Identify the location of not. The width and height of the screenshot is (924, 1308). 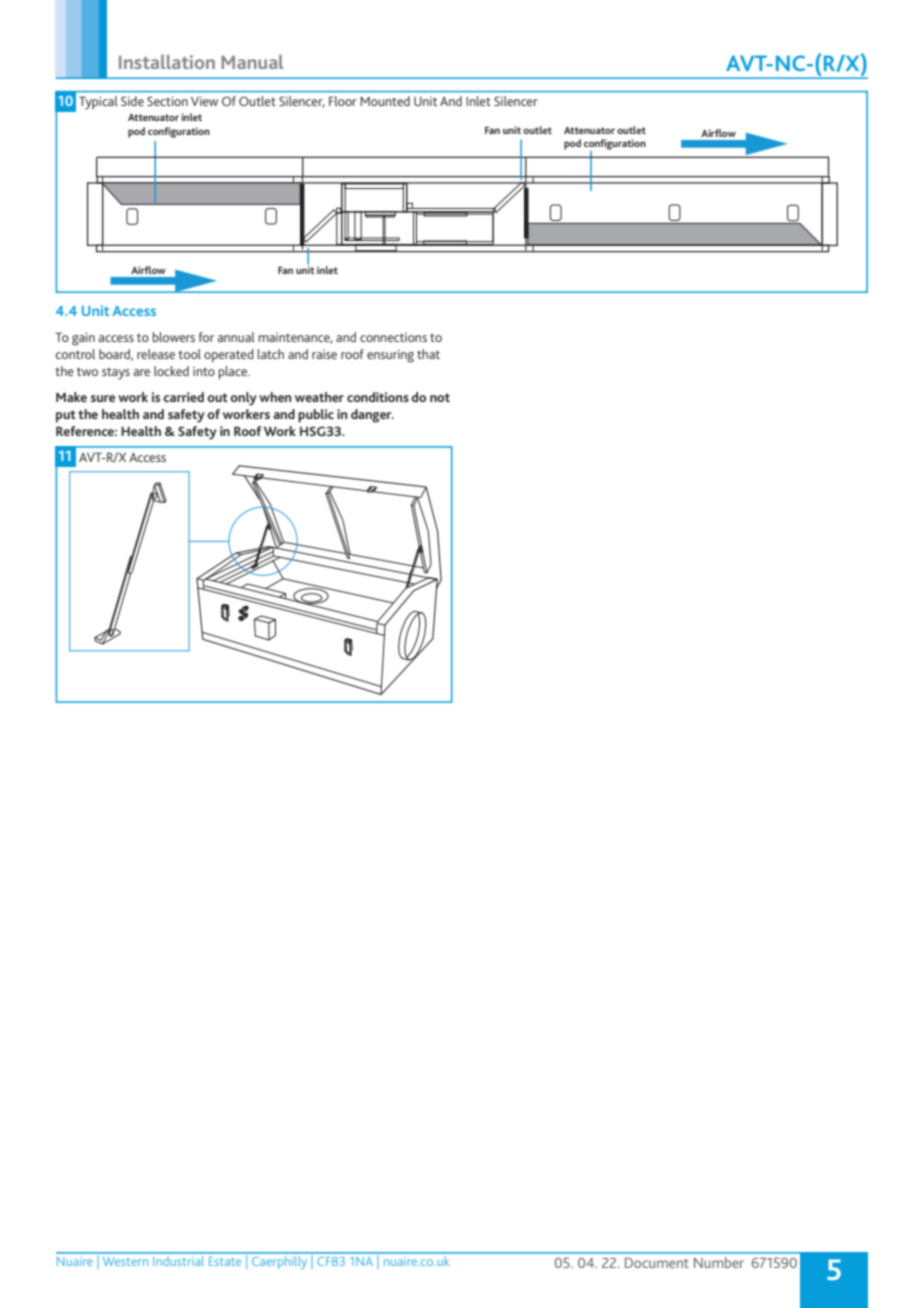
(440, 397).
